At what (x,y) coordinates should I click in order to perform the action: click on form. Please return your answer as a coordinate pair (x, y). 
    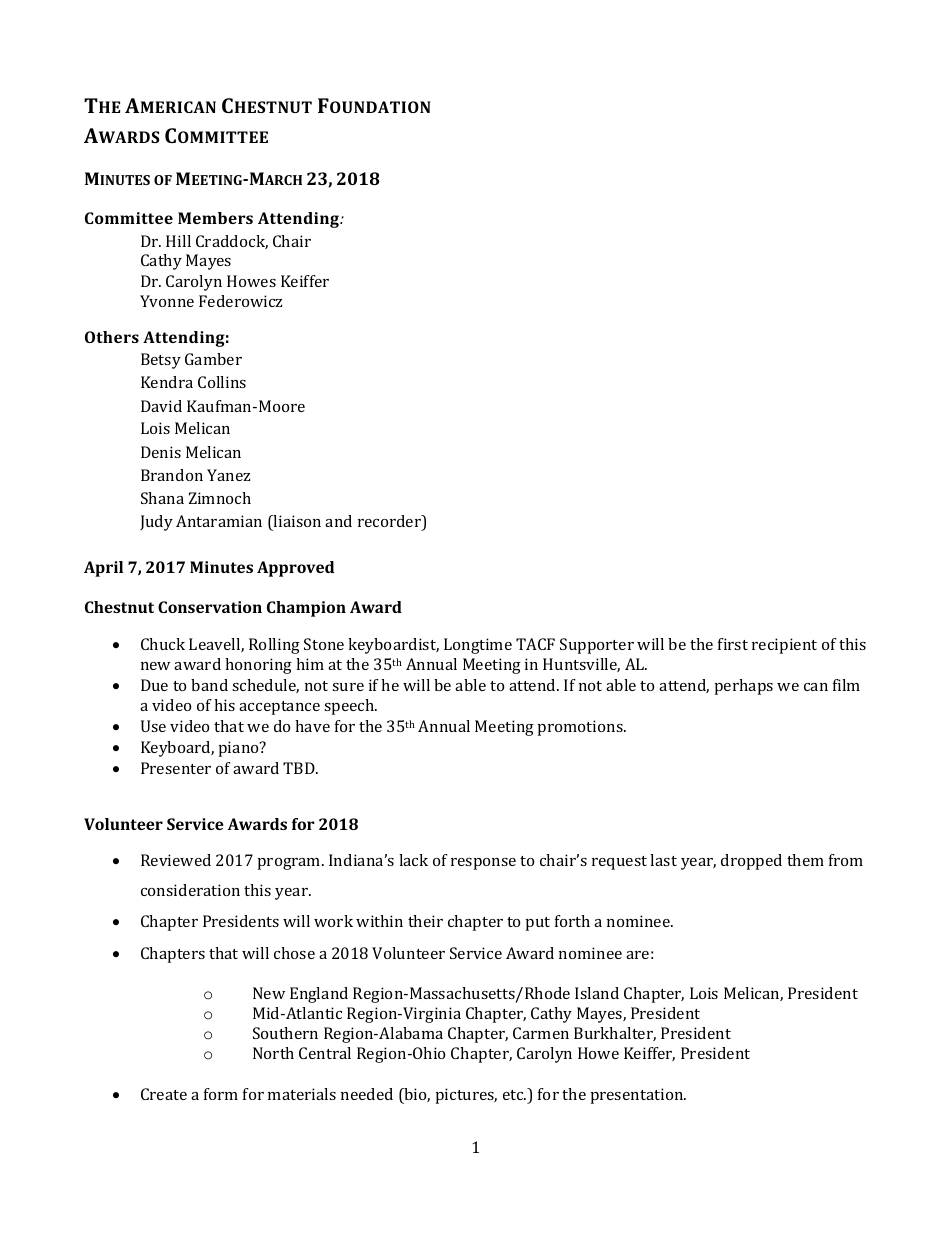
    Looking at the image, I should click on (221, 1094).
